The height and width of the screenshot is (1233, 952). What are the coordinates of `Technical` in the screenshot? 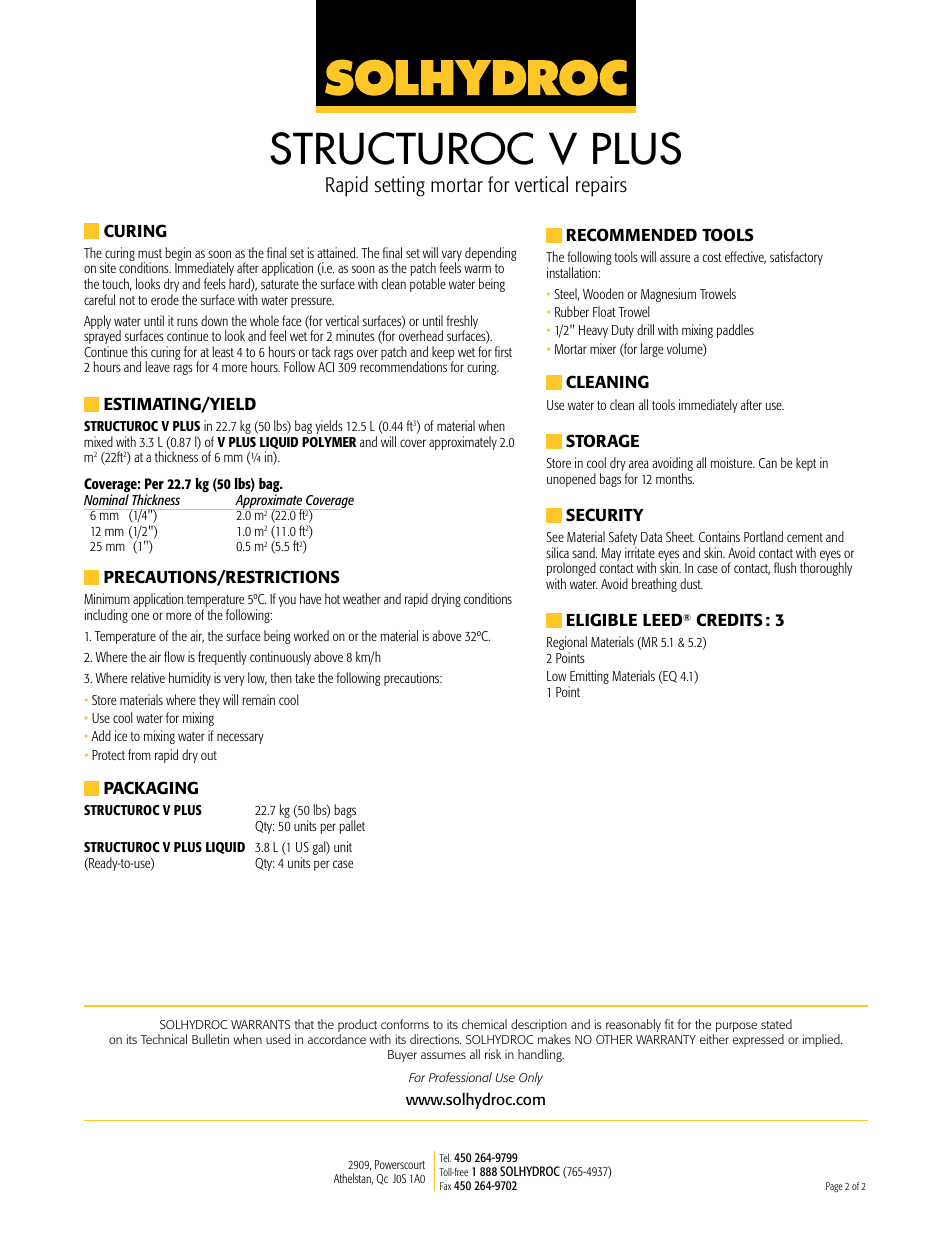 It's located at (164, 1039).
